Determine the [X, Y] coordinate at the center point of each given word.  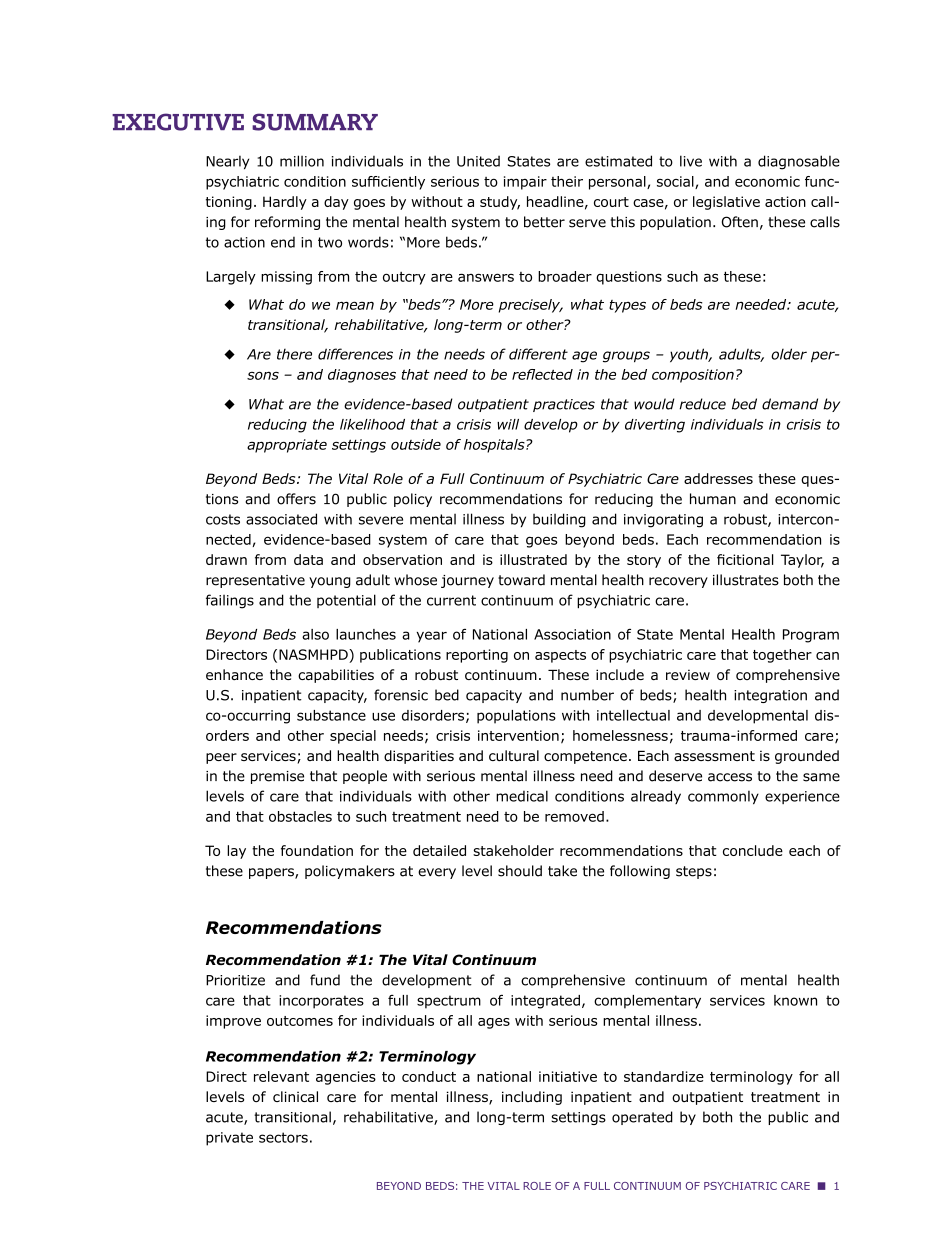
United [478, 161]
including [532, 1098]
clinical [295, 1097]
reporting [477, 656]
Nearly [227, 162]
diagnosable [799, 162]
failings [230, 601]
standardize [664, 1076]
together [782, 656]
